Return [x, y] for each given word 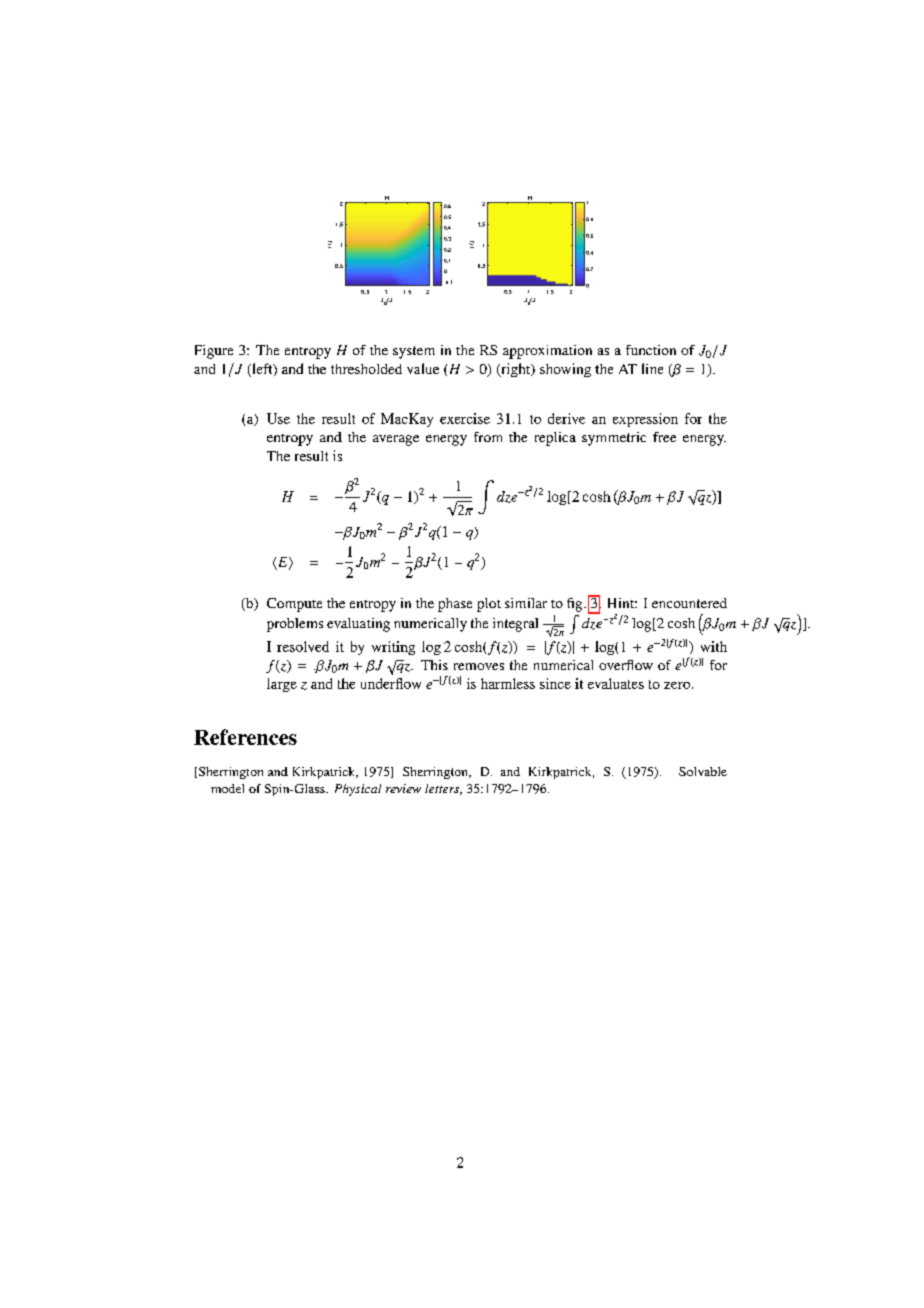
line [652, 368]
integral [515, 625]
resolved [303, 646]
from [488, 437]
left [262, 370]
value [423, 368]
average [396, 440]
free [664, 437]
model [227, 788]
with [714, 646]
